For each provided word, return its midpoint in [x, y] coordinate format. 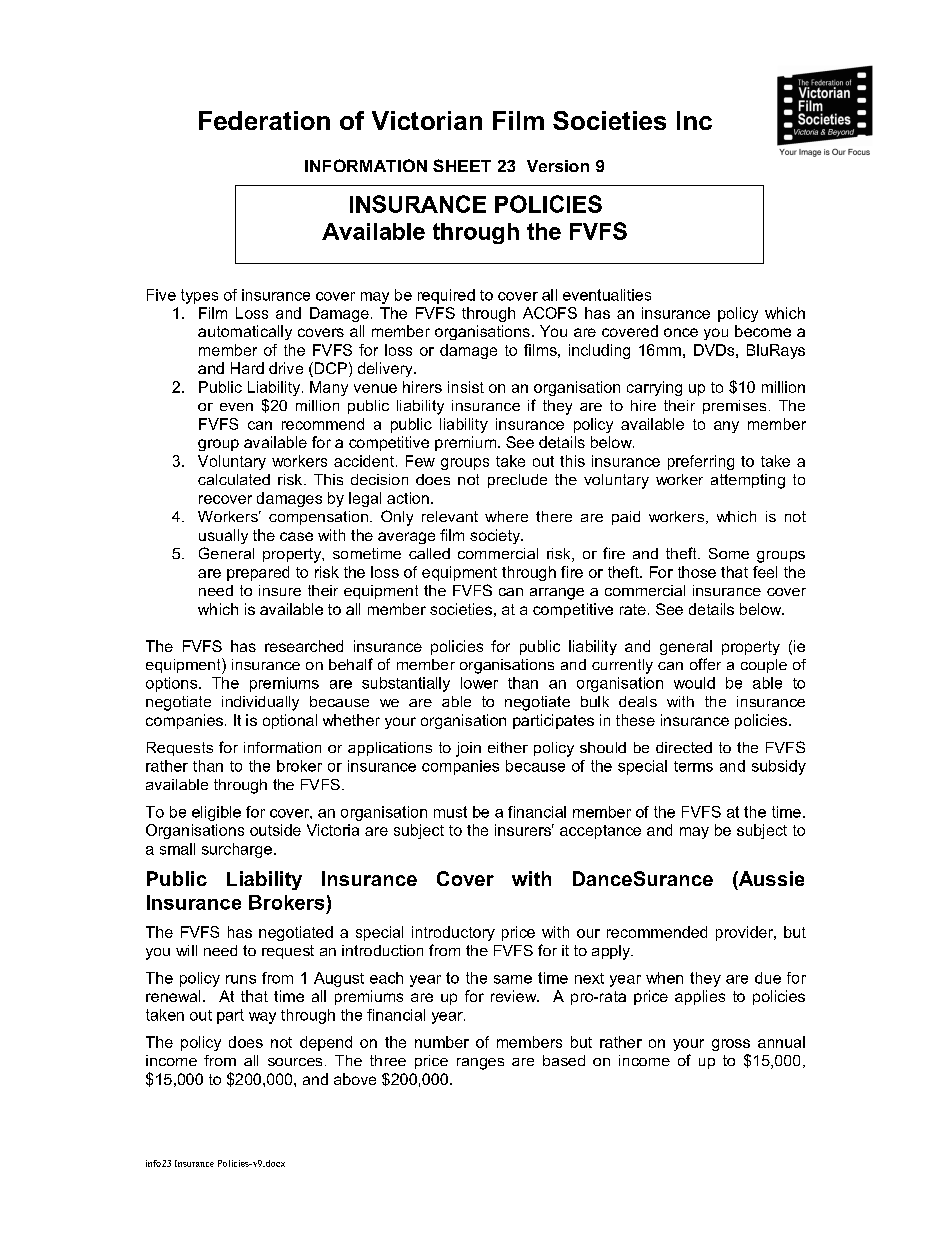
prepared [258, 573]
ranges [480, 1064]
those [697, 572]
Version [558, 166]
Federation [264, 120]
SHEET [462, 165]
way [262, 1018]
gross [731, 1045]
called [429, 553]
